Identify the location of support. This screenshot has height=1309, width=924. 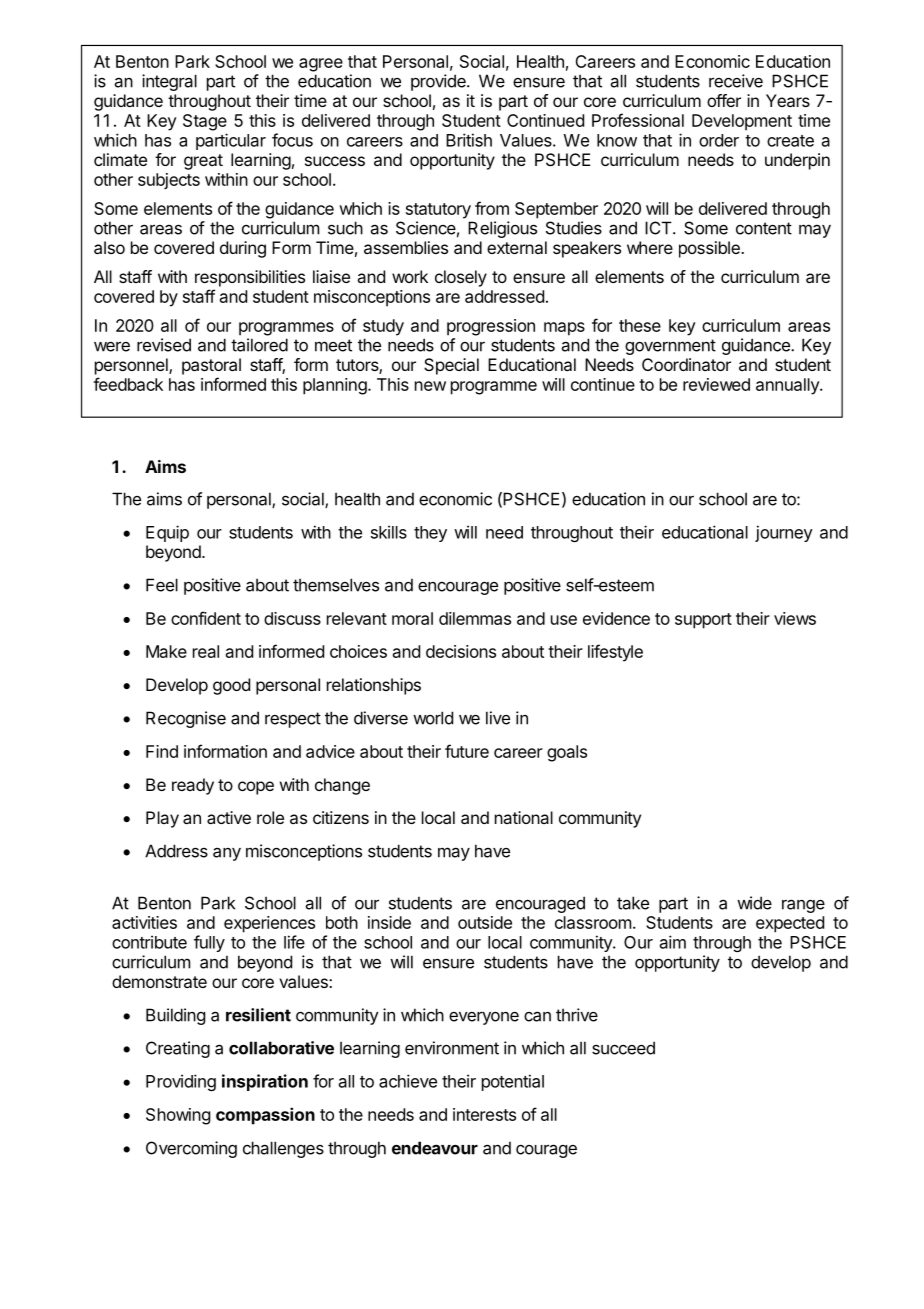
(703, 621).
